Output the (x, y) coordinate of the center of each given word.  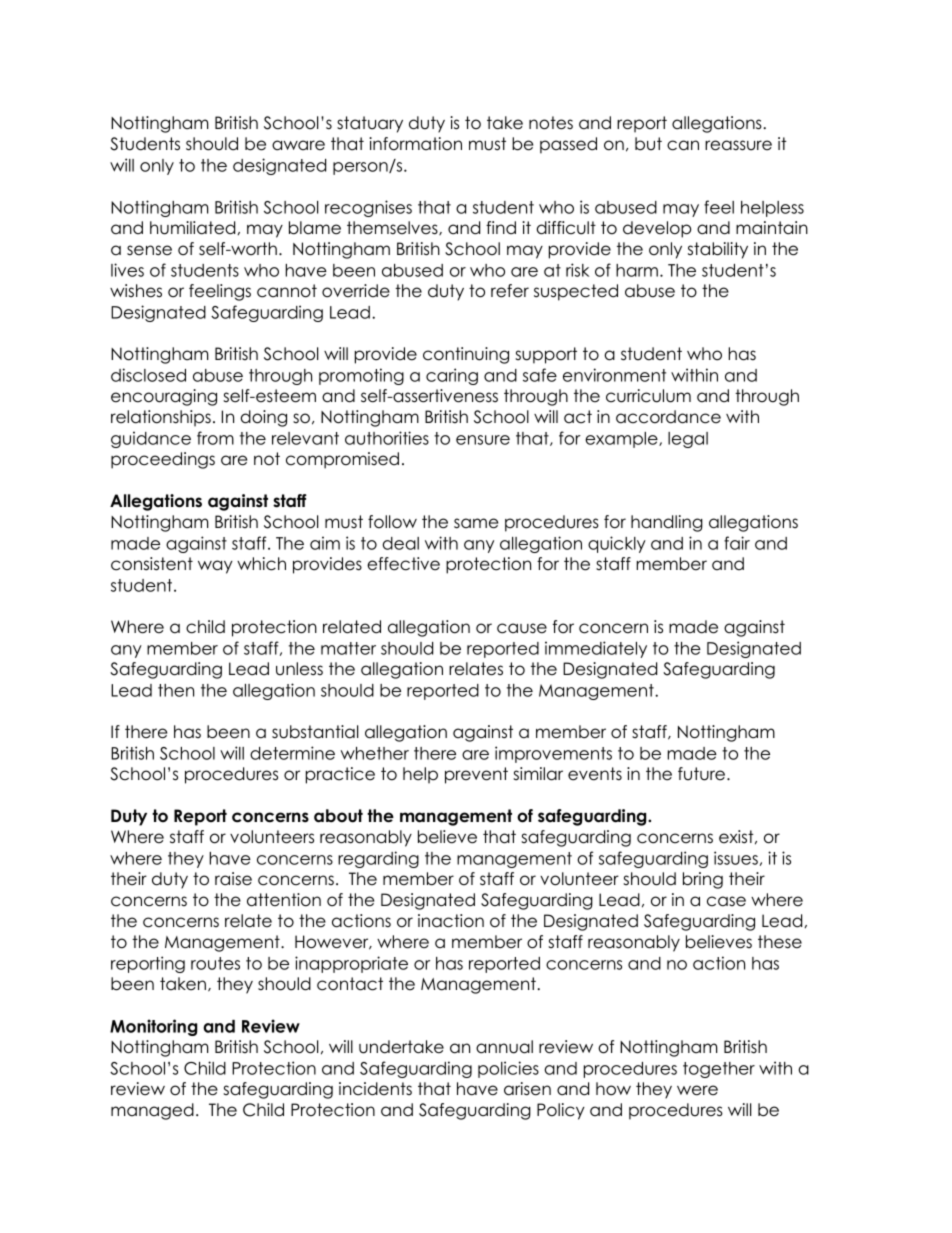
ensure (483, 440)
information (415, 144)
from (215, 438)
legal (688, 440)
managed (152, 1111)
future (703, 774)
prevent (476, 775)
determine (292, 753)
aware (298, 145)
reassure (738, 145)
